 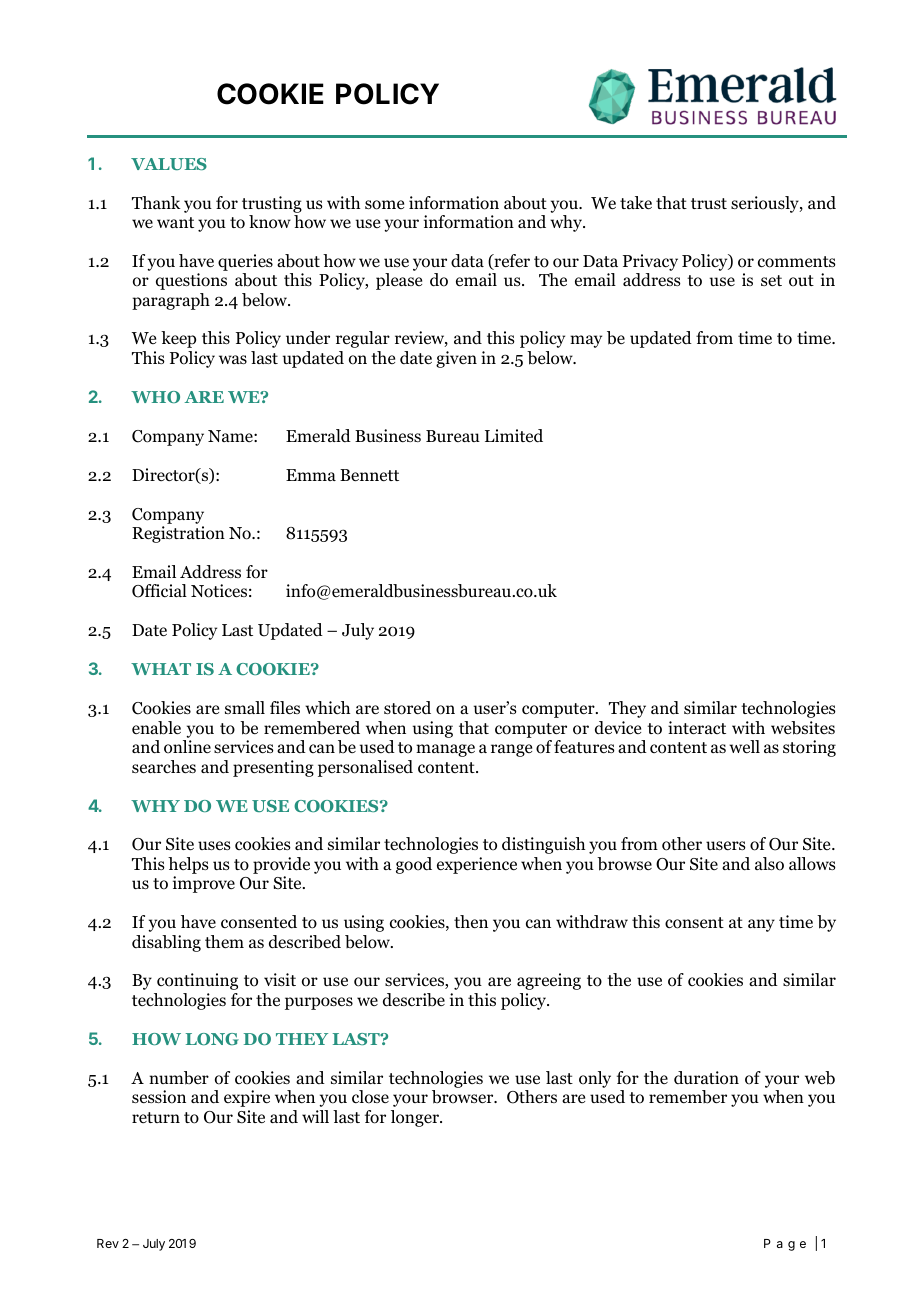 I want to click on Limited, so click(x=514, y=436).
